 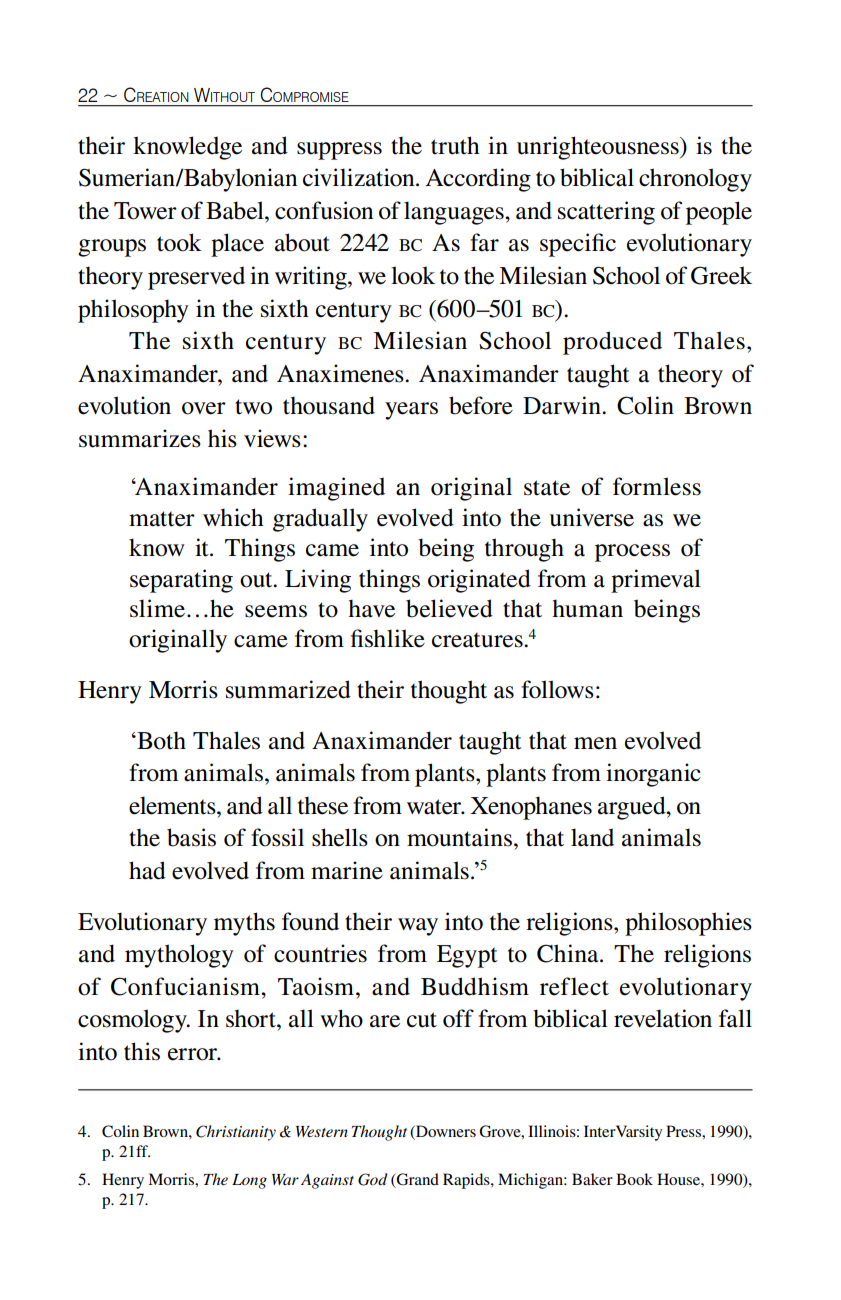 What do you see at coordinates (449, 608) in the page?
I see `believed` at bounding box center [449, 608].
